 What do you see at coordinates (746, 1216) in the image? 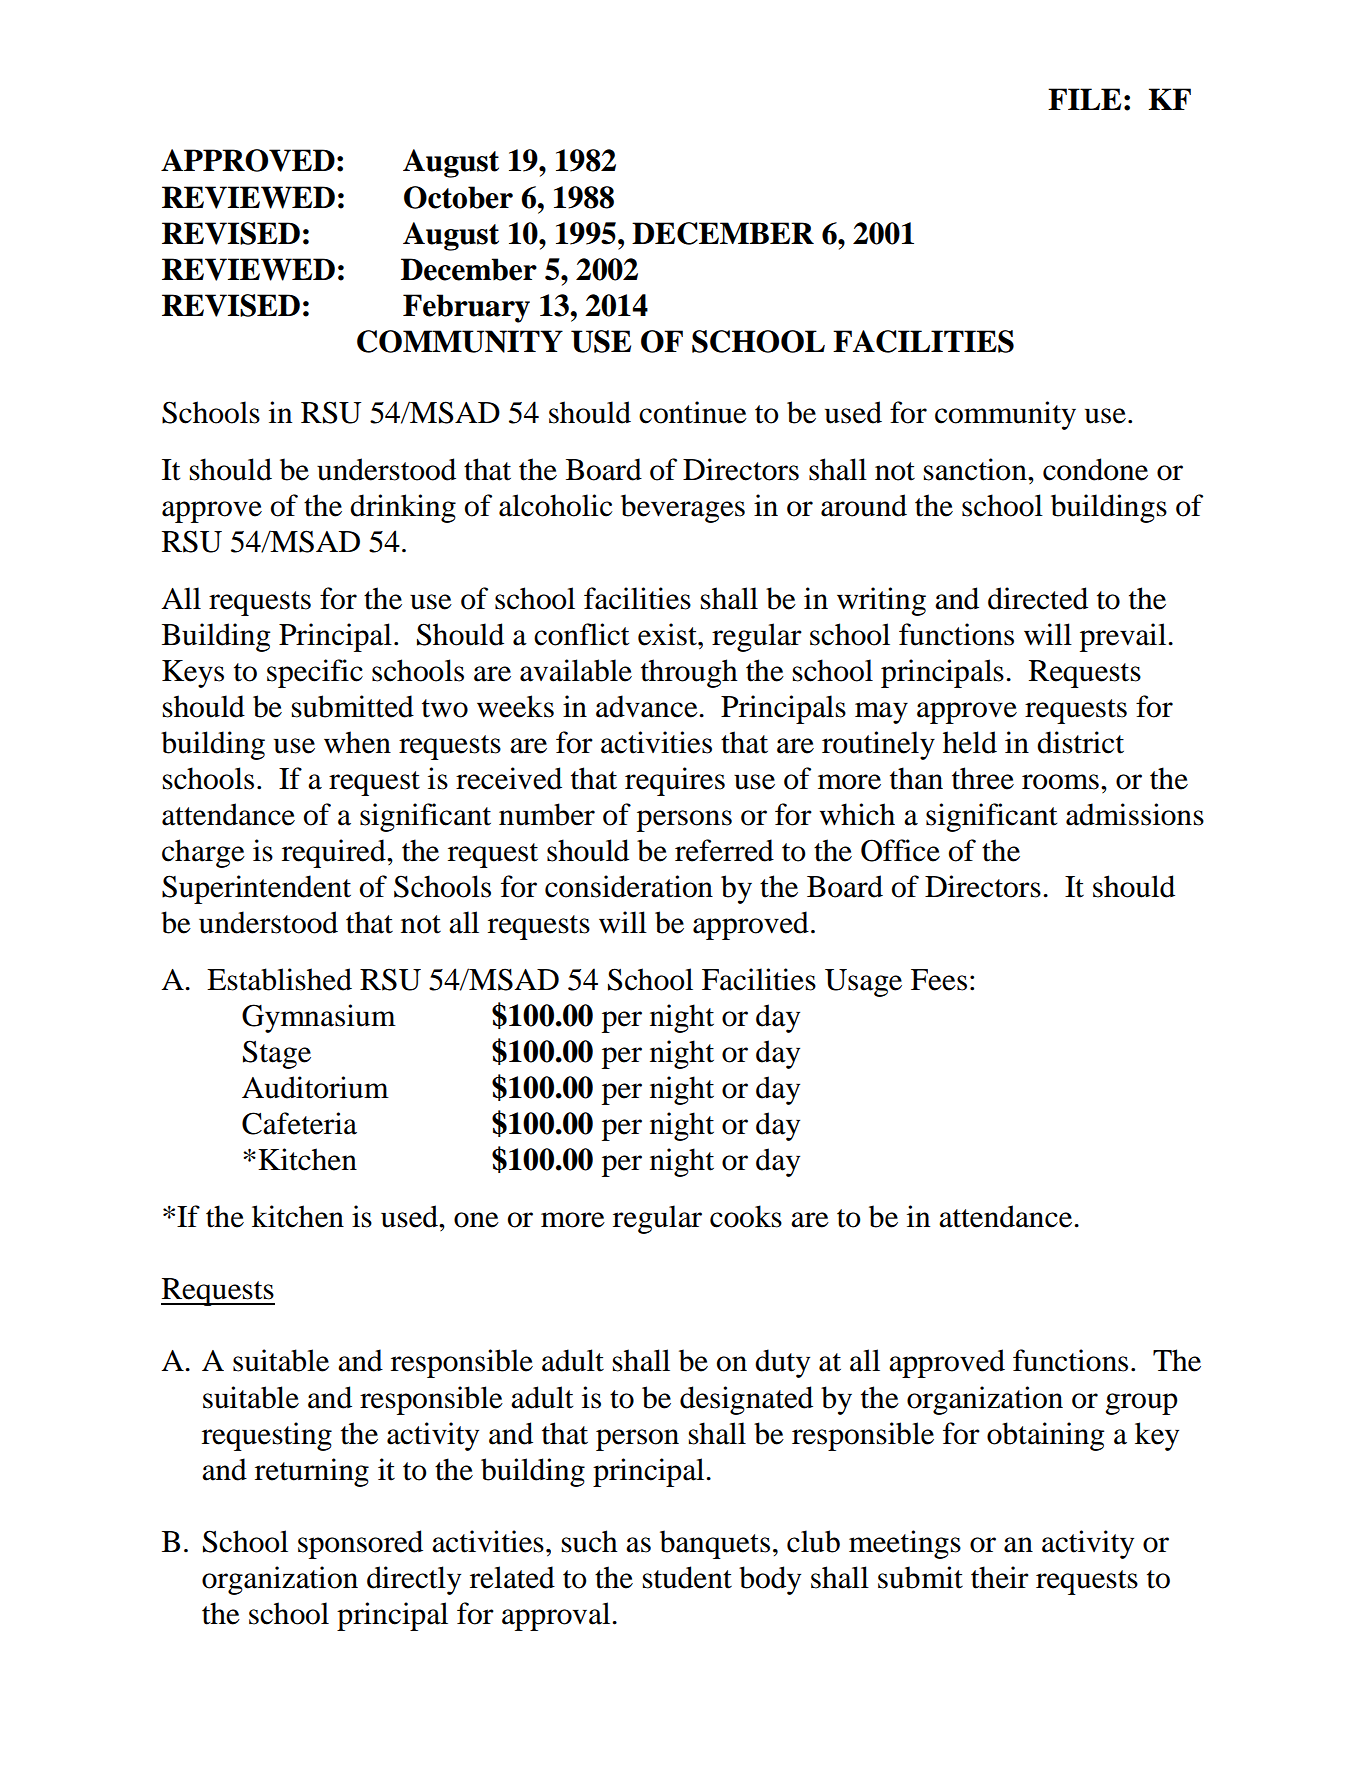
I see `cooks` at bounding box center [746, 1216].
